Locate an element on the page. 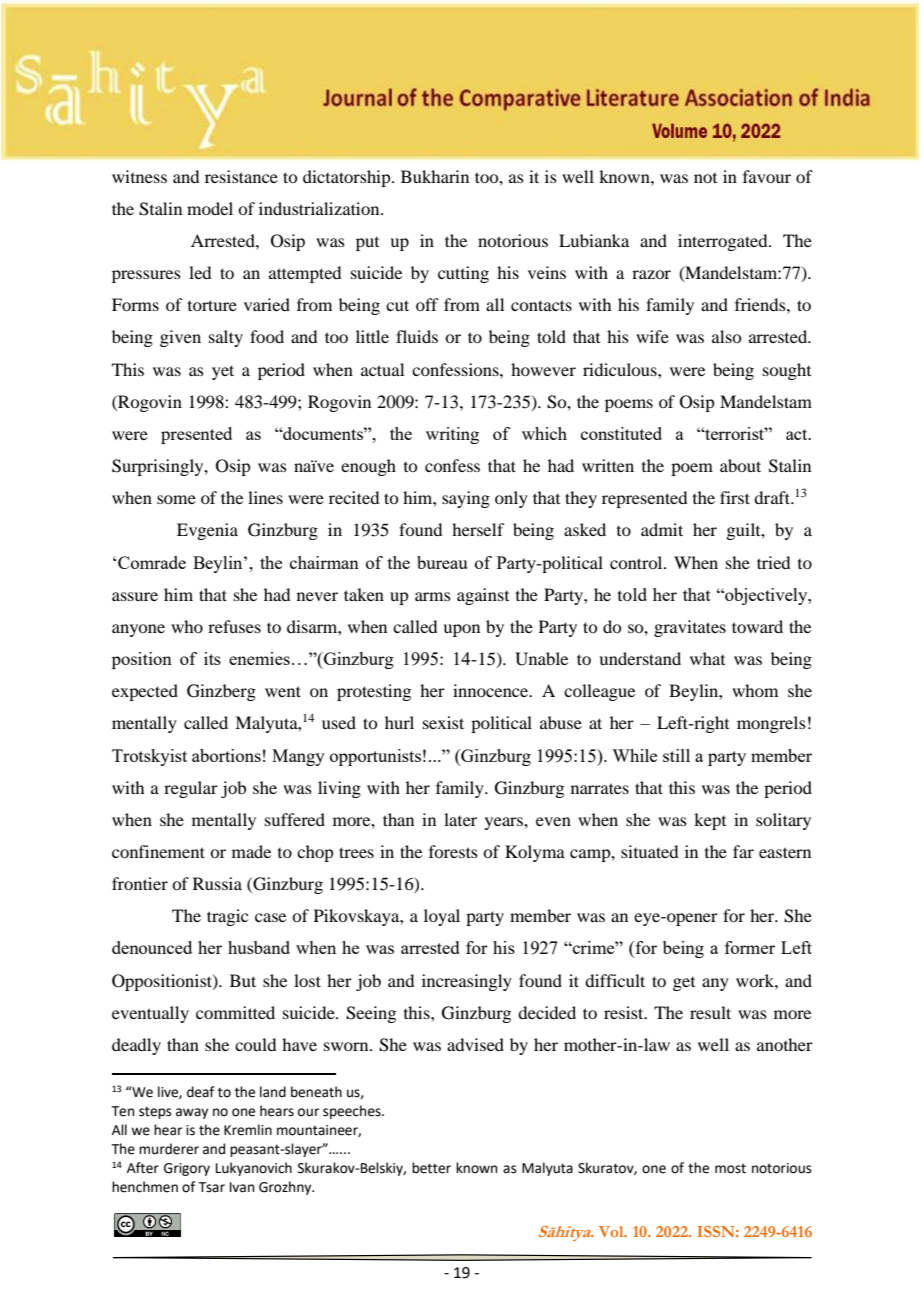  cutting is located at coordinates (463, 274).
